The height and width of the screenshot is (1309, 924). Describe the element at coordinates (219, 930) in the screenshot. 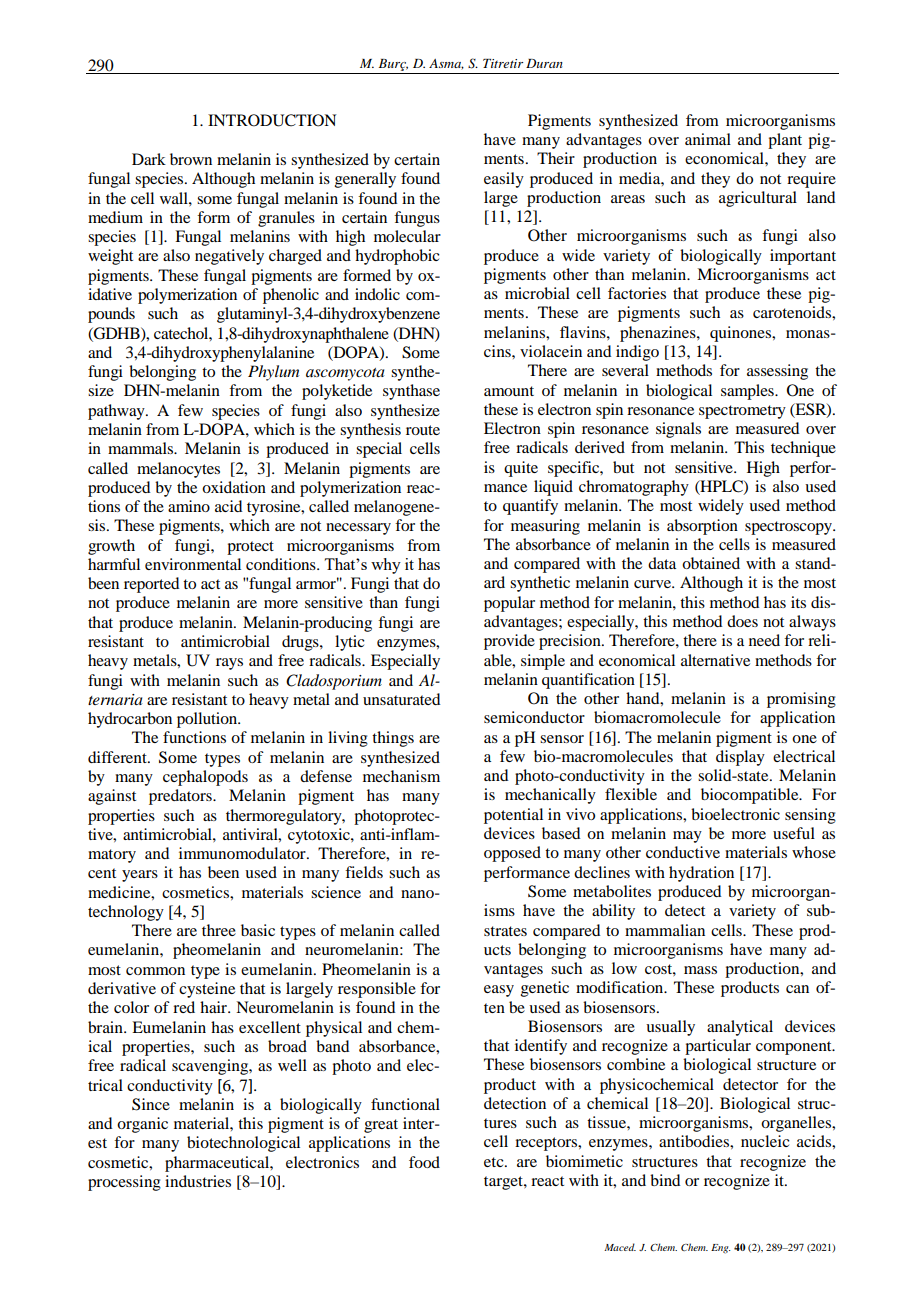

I see `three` at that location.
